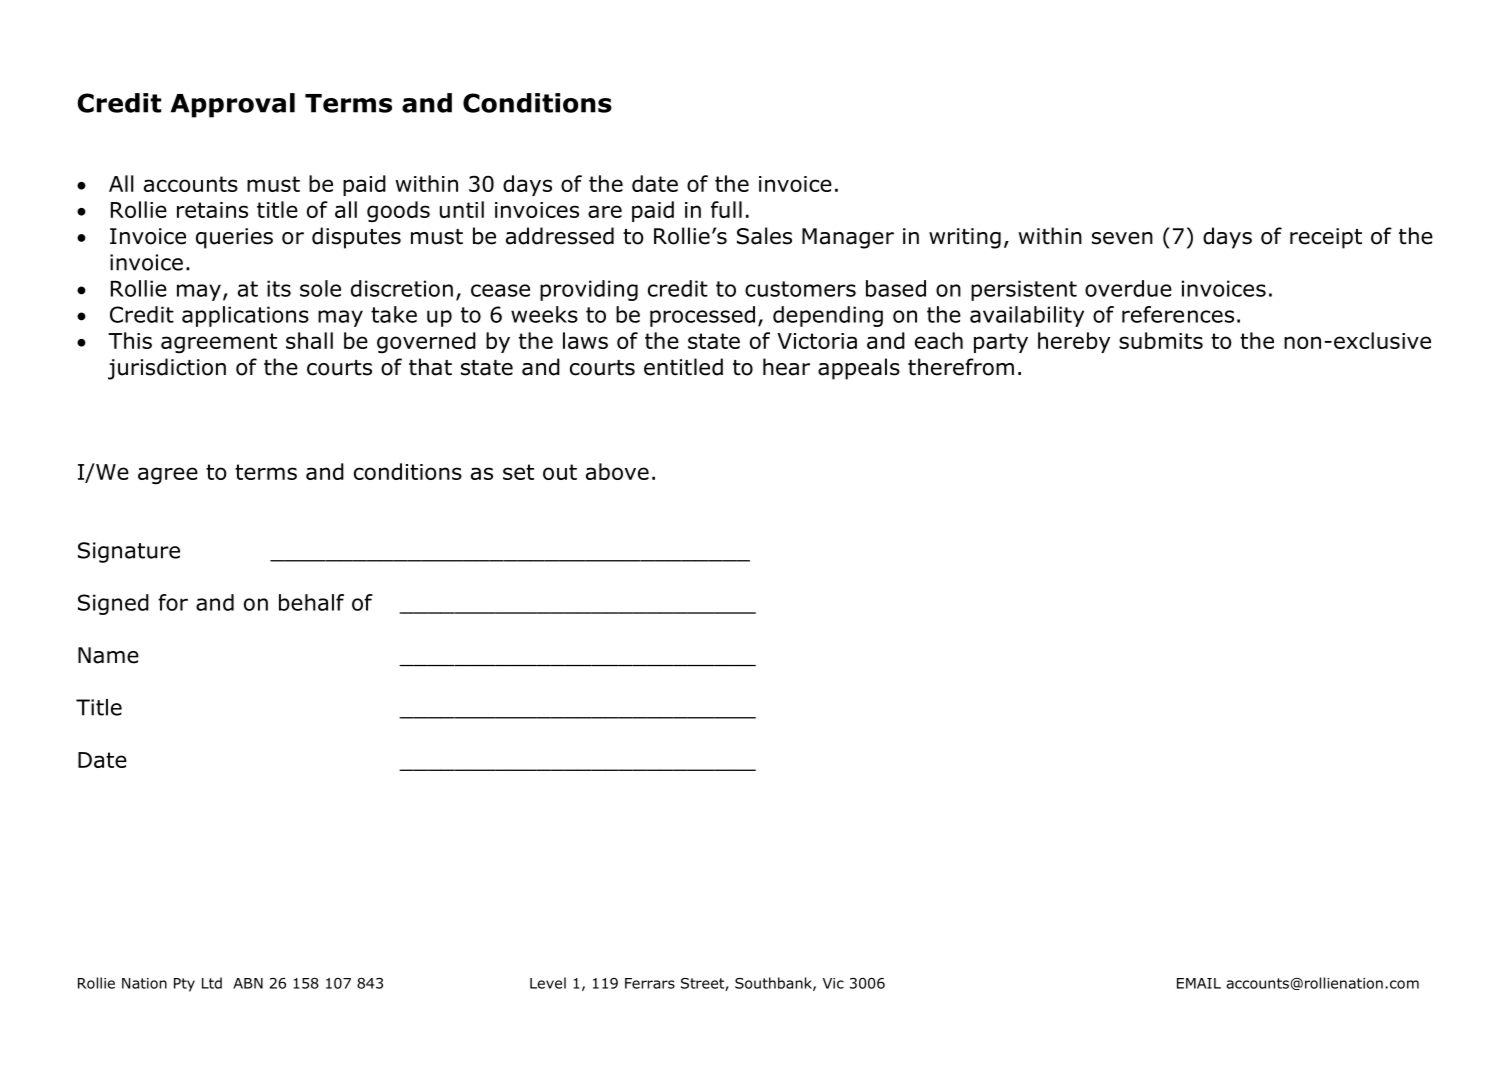 The height and width of the image is (1068, 1512). What do you see at coordinates (1122, 238) in the image?
I see `seven` at bounding box center [1122, 238].
